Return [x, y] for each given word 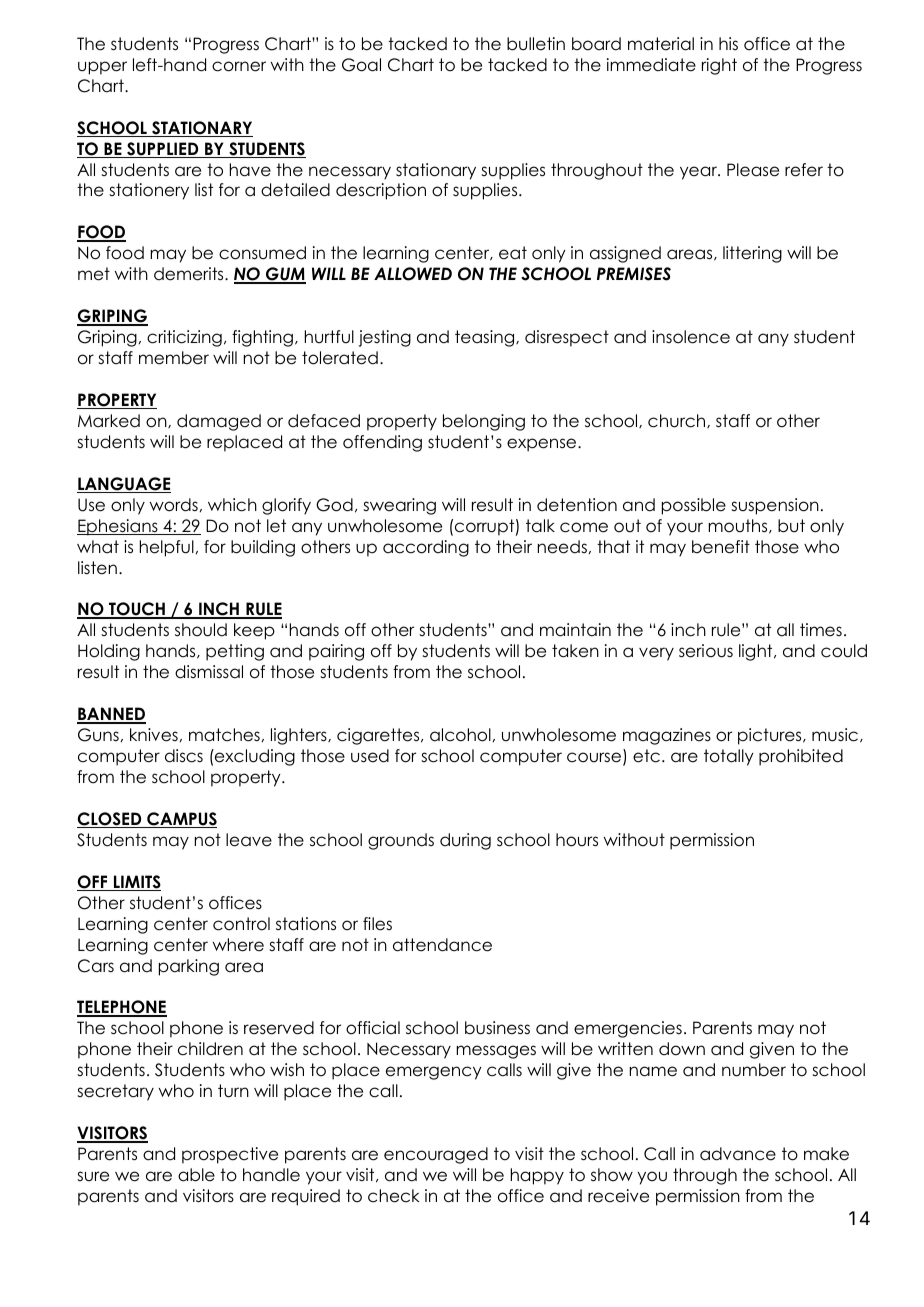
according [426, 548]
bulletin [536, 44]
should [201, 630]
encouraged [436, 1155]
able [196, 1175]
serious [706, 651]
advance [738, 1154]
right [719, 66]
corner [239, 66]
